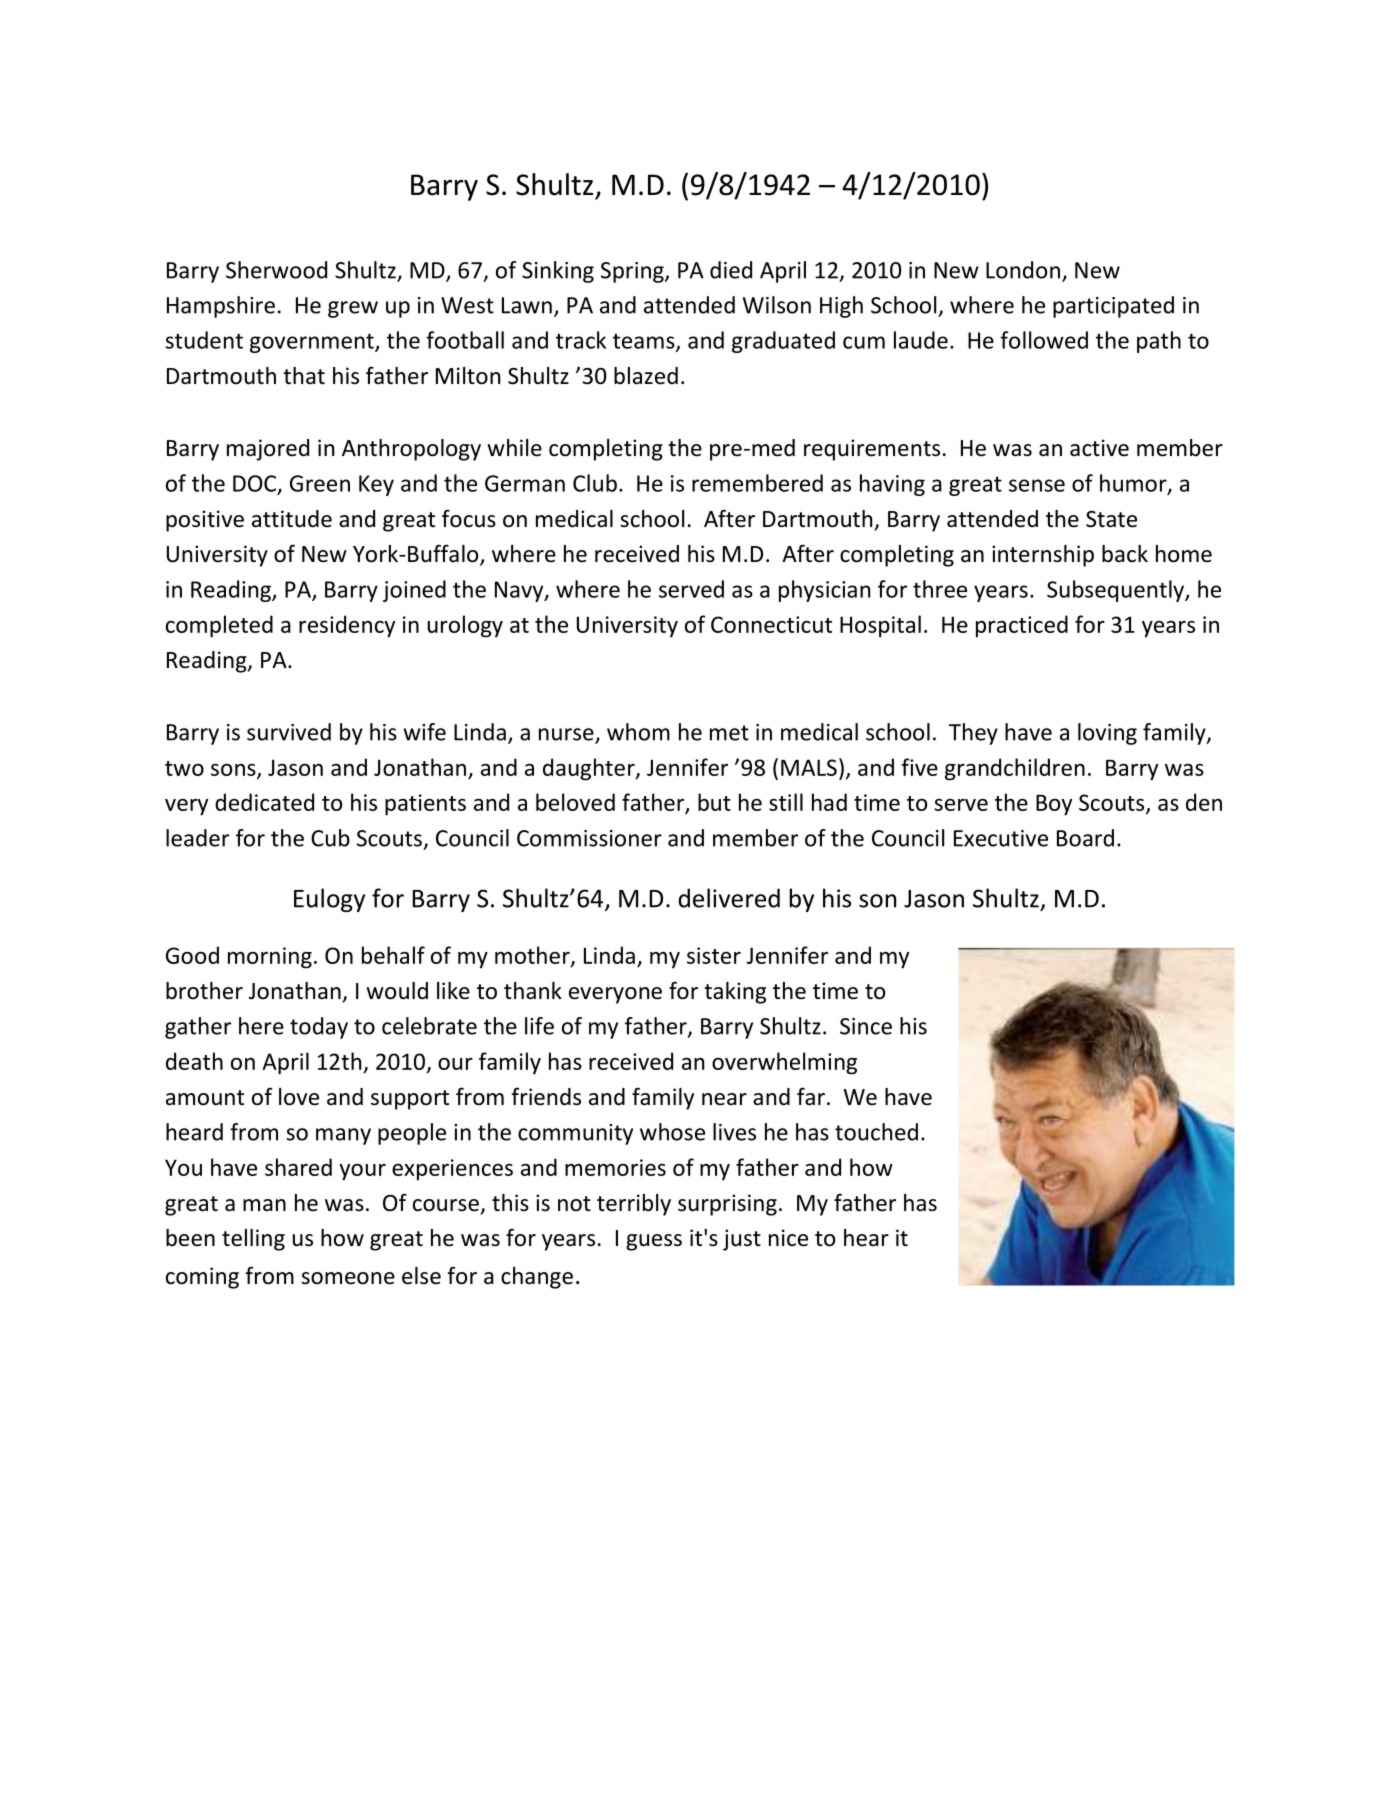  I want to click on Board, so click(1085, 838).
